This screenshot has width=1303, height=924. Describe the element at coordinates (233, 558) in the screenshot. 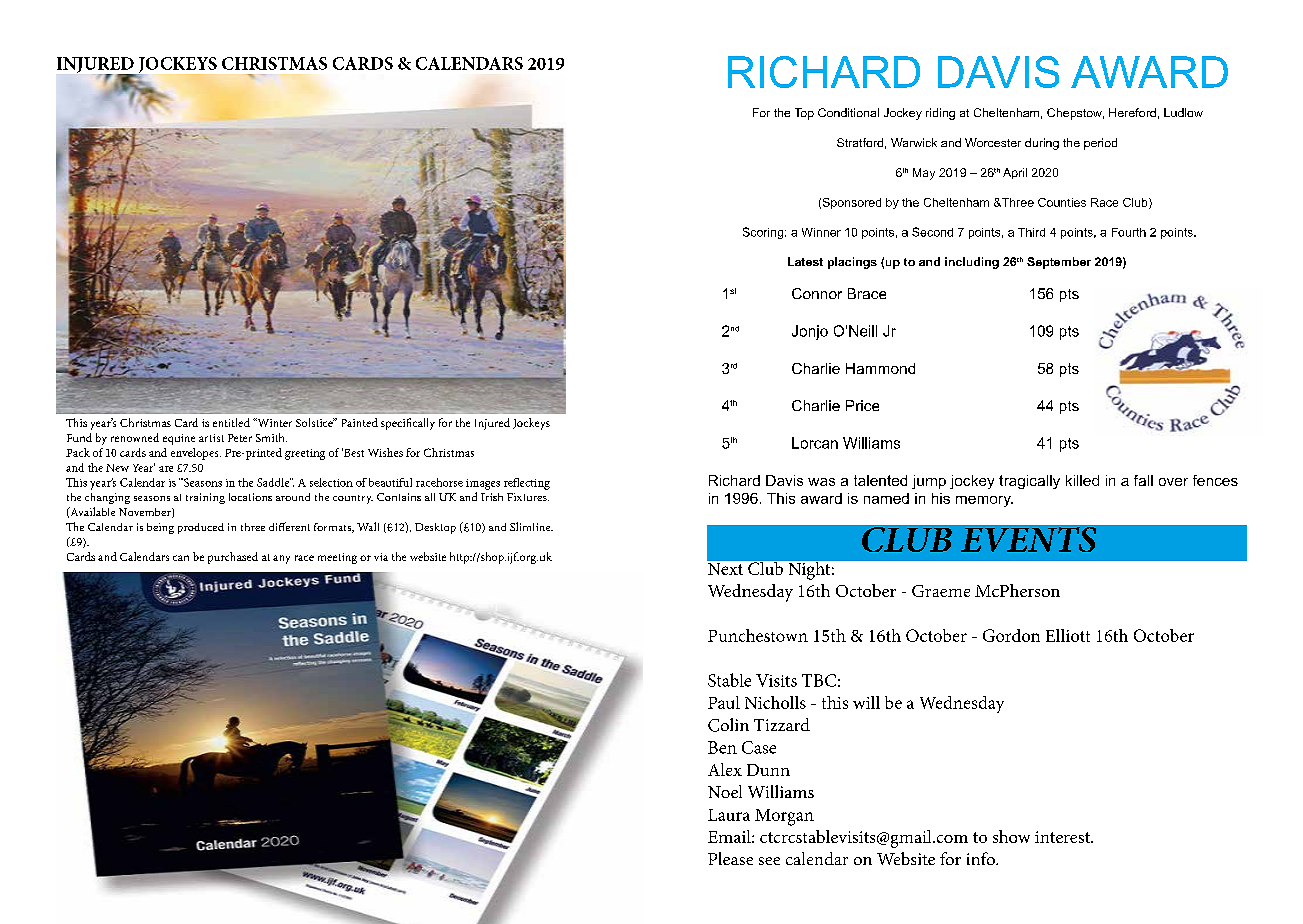

I see `purchased` at that location.
